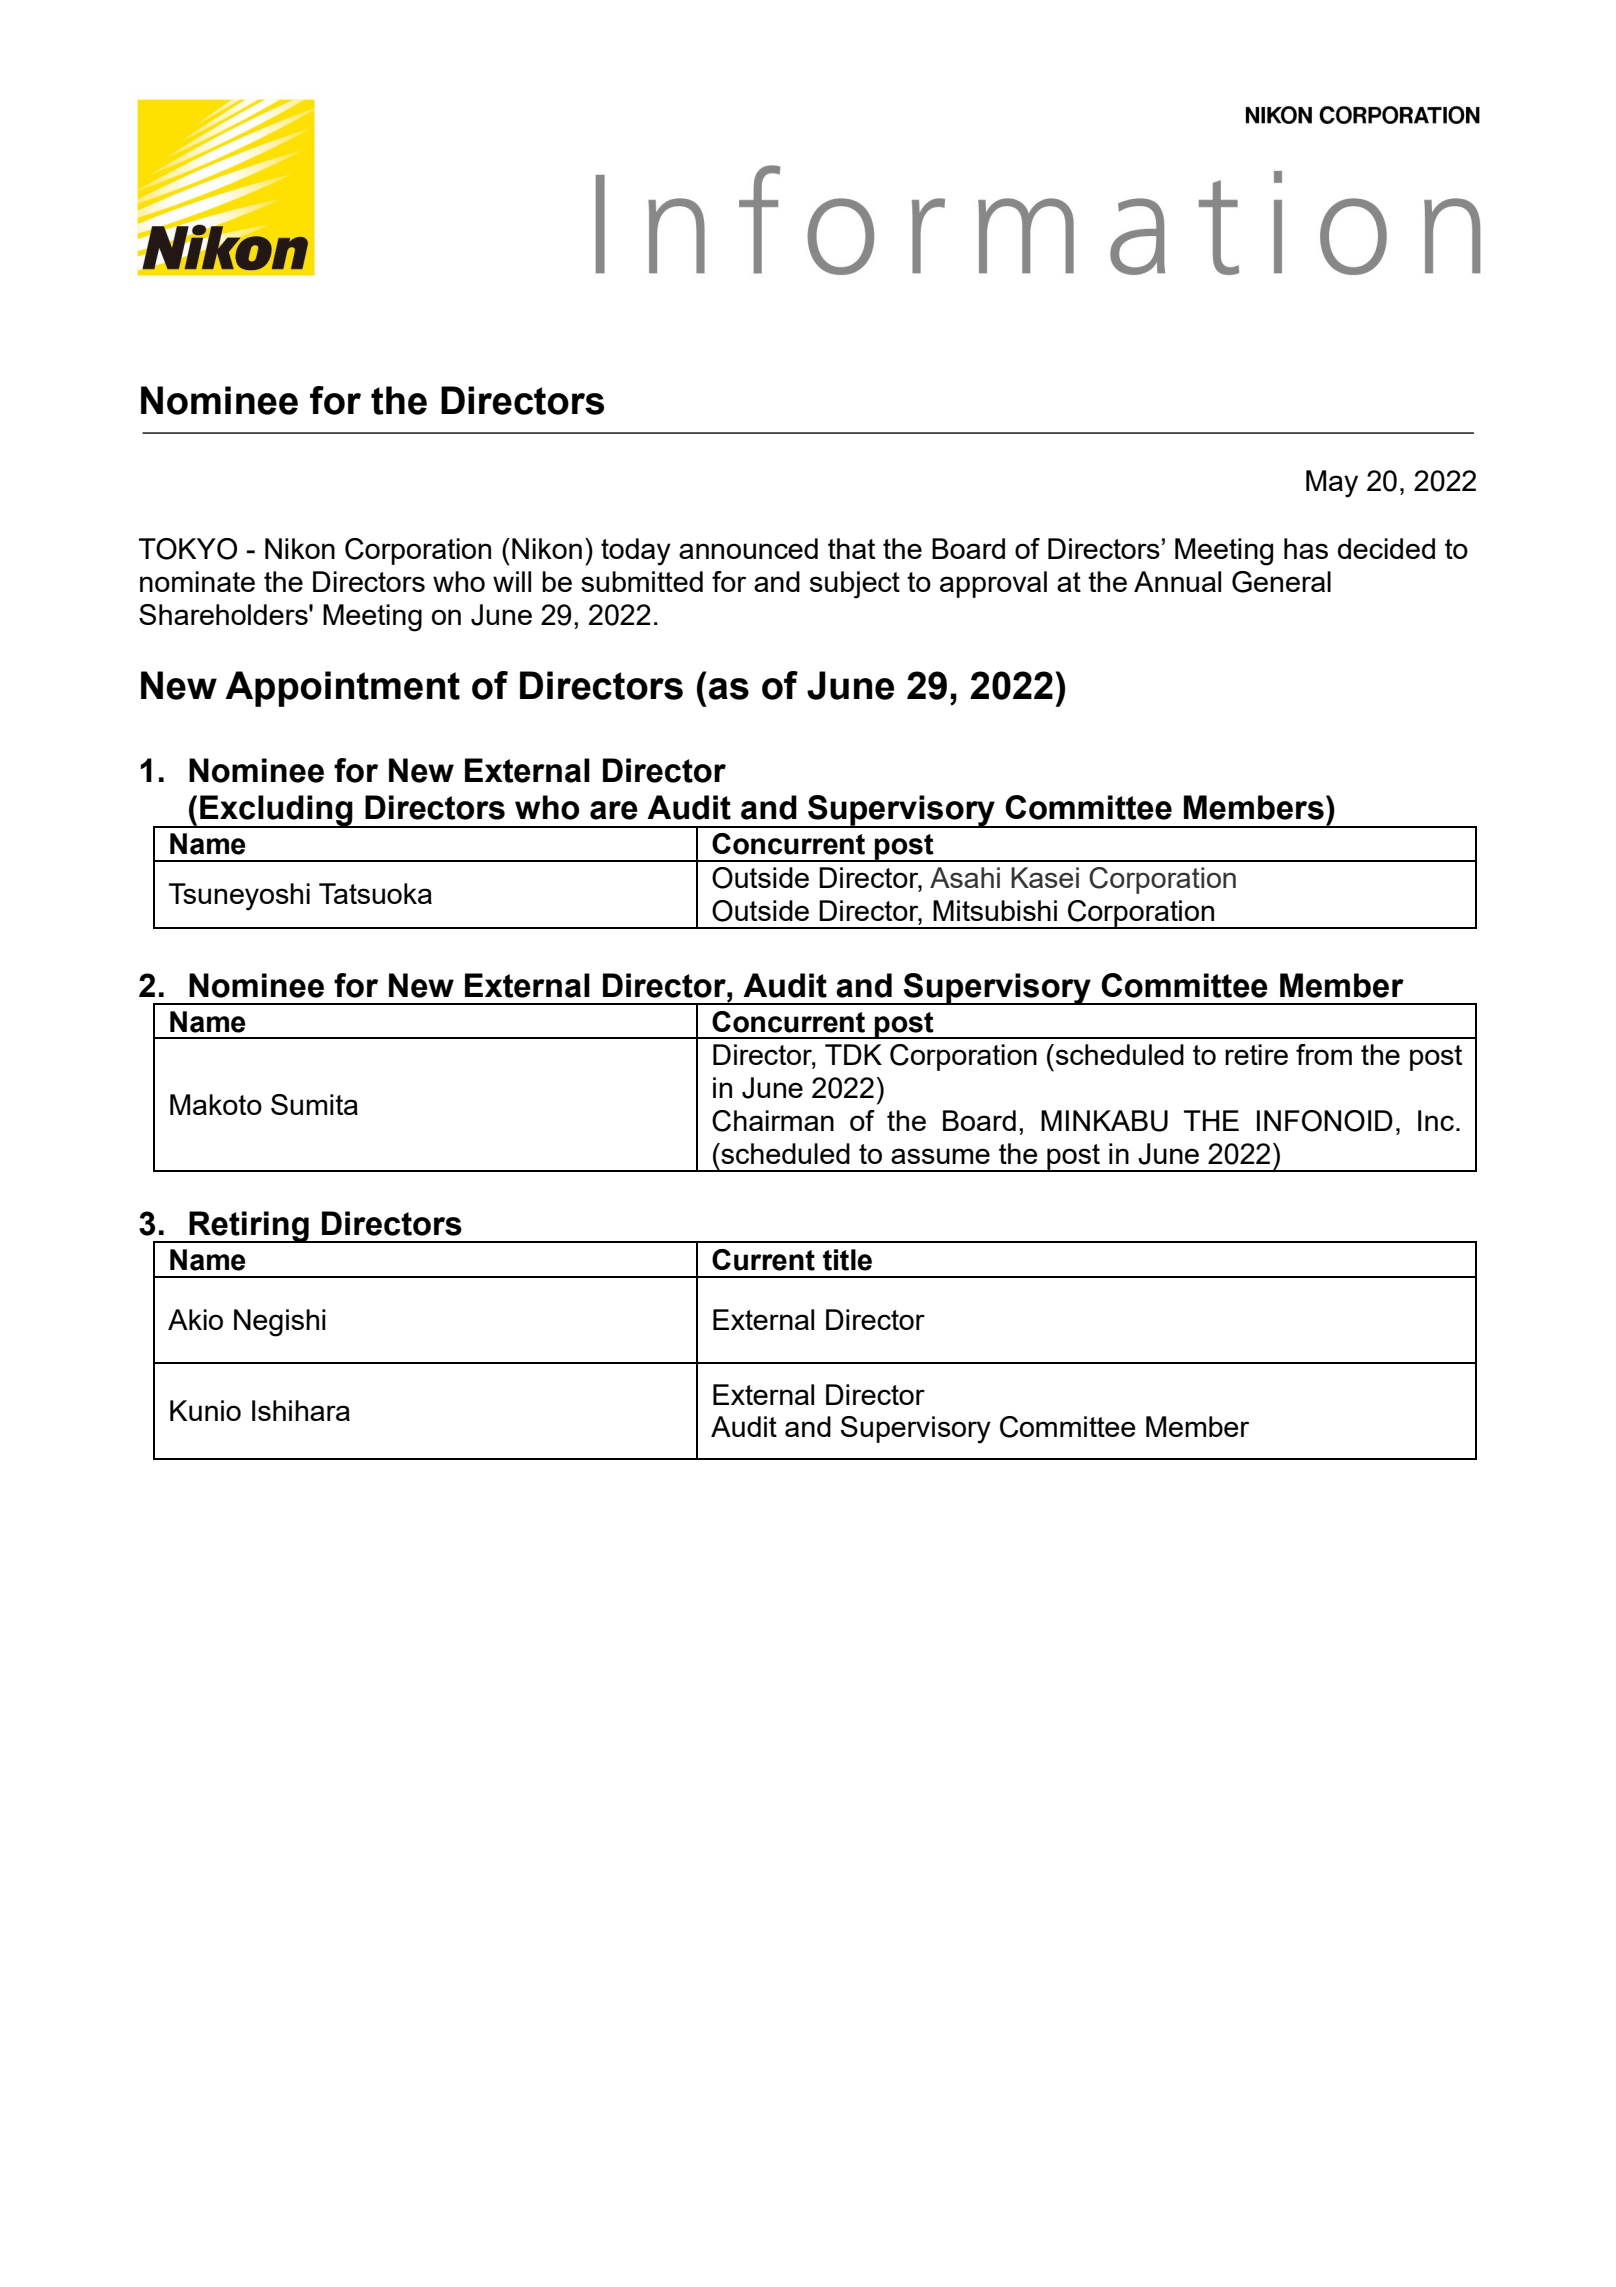  What do you see at coordinates (847, 1260) in the image?
I see `title` at bounding box center [847, 1260].
